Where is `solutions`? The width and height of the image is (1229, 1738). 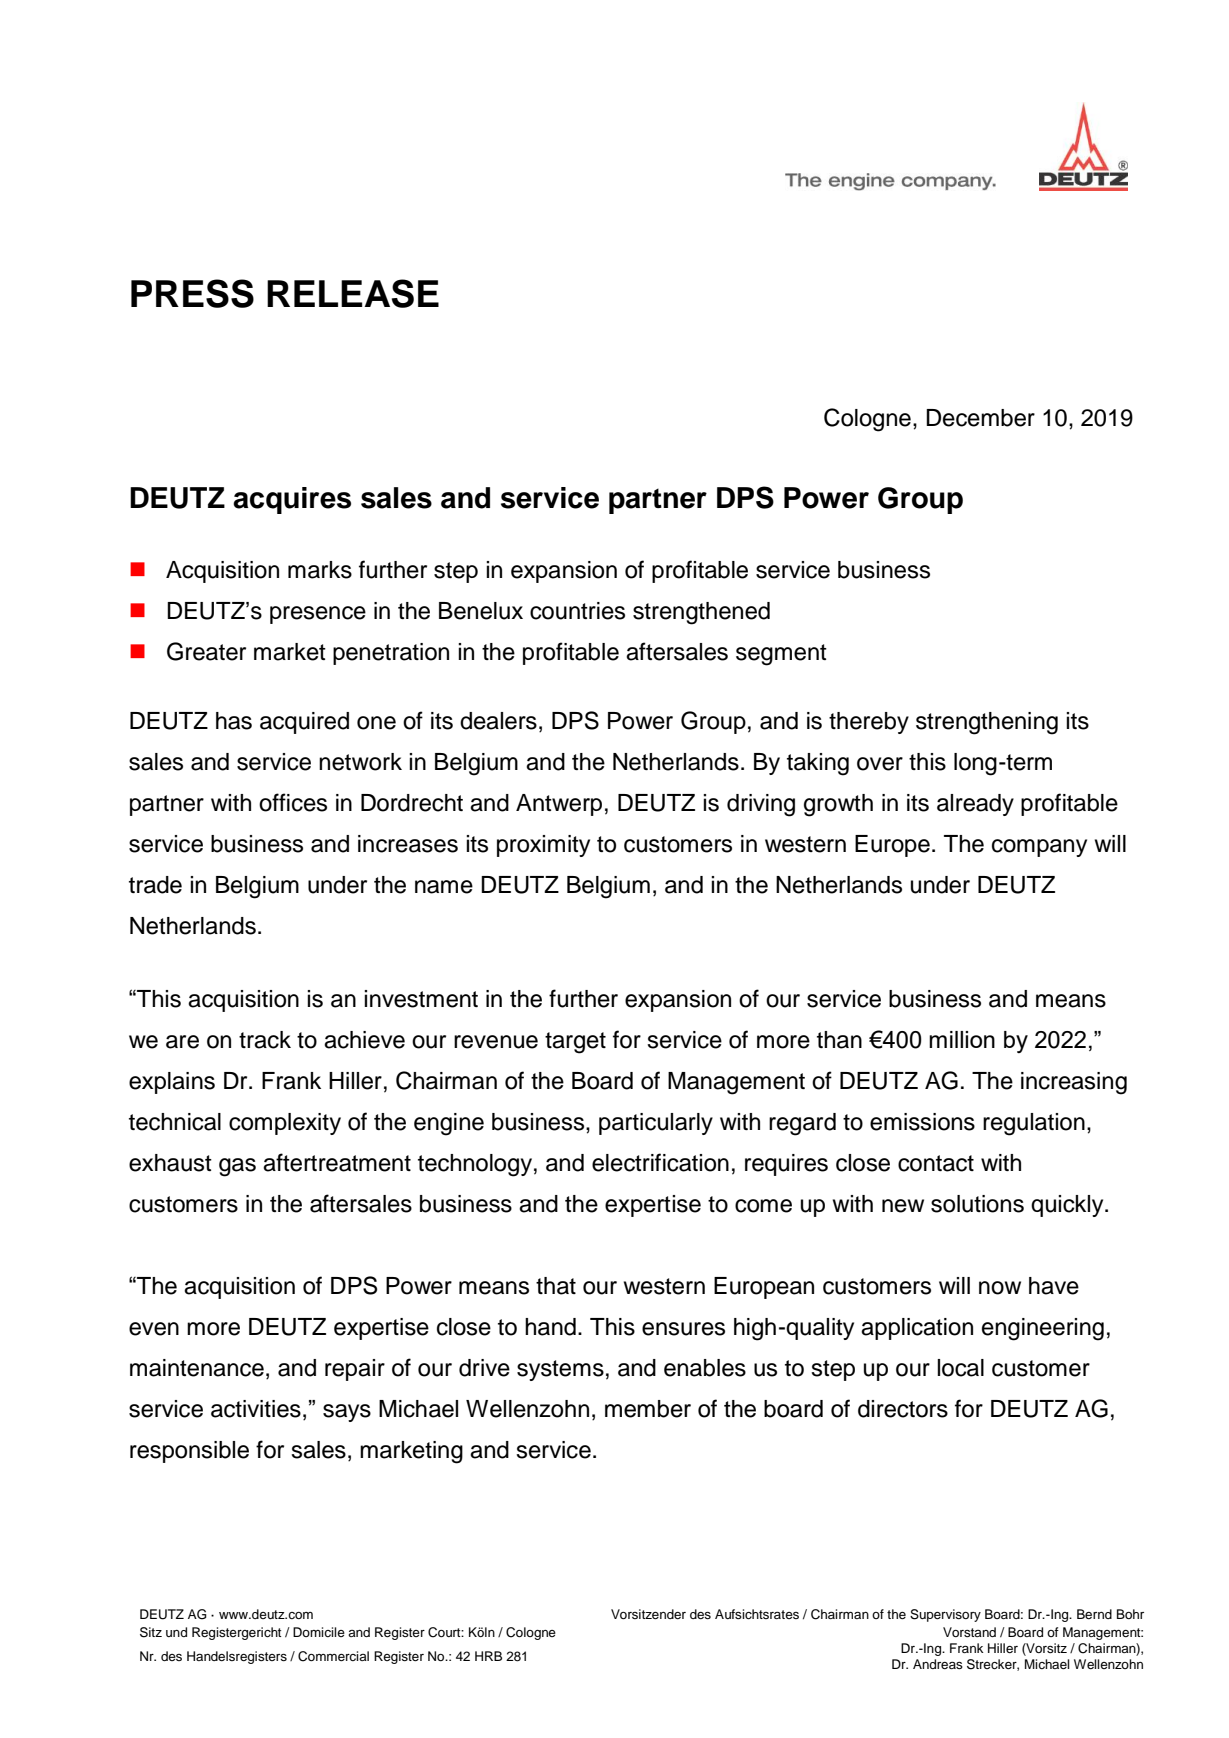 solutions is located at coordinates (977, 1204).
